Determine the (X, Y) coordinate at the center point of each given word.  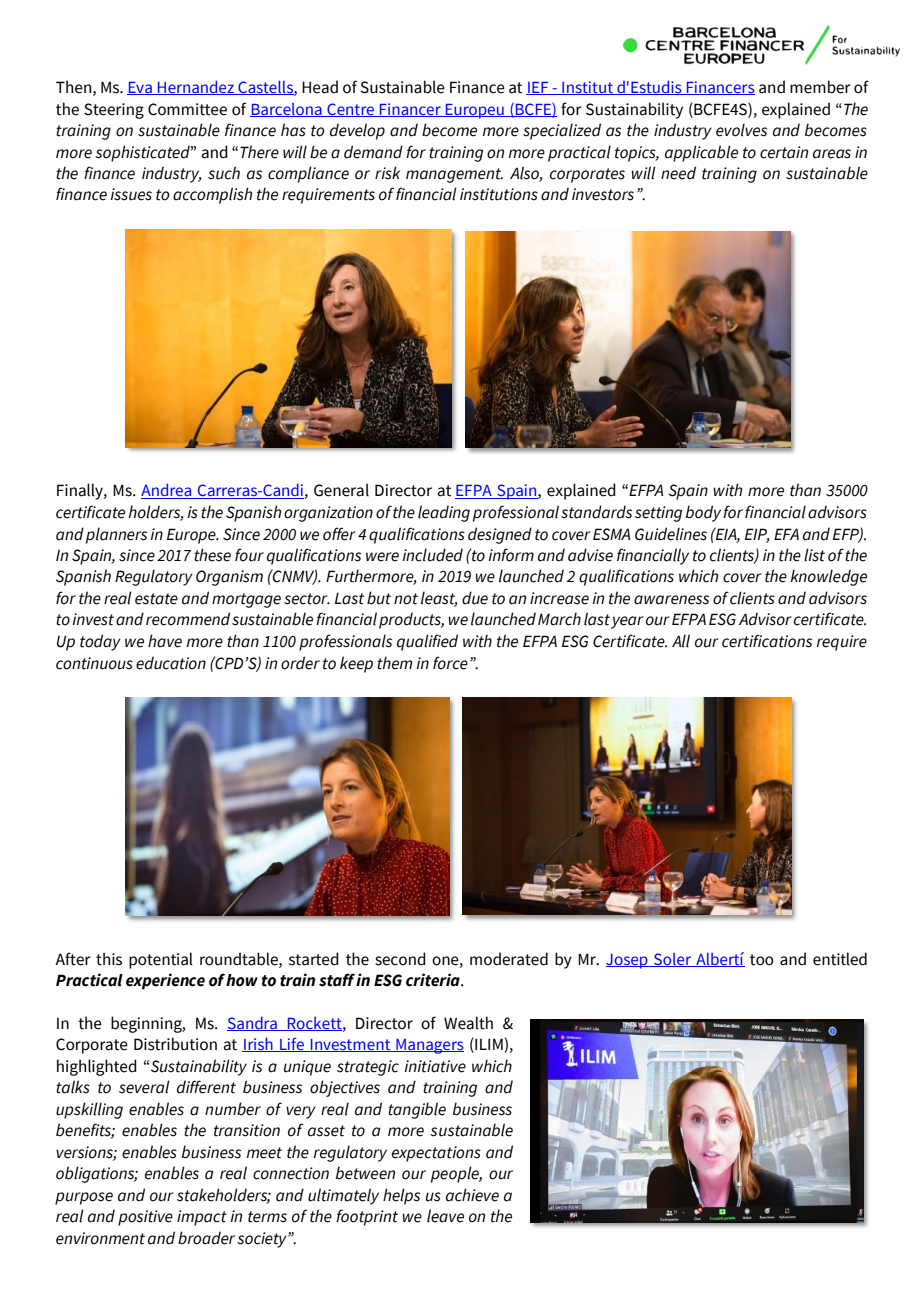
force (450, 663)
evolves (741, 130)
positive (145, 1218)
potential (161, 960)
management (454, 175)
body (703, 513)
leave (445, 1216)
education (171, 663)
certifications (767, 641)
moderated (509, 959)
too (762, 960)
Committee (187, 109)
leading (444, 513)
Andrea (167, 491)
